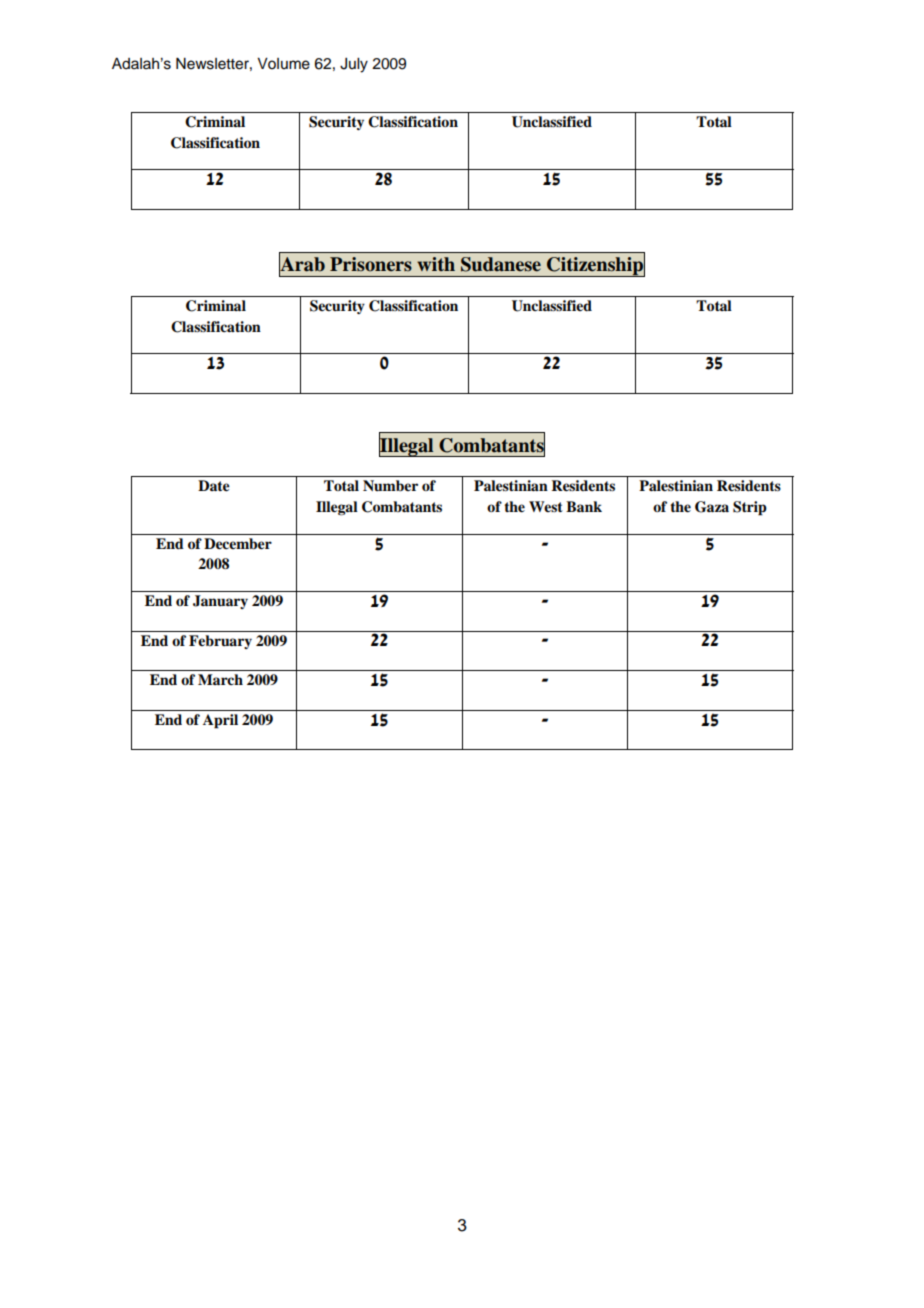 The image size is (924, 1308). Describe the element at coordinates (595, 266) in the document. I see `Citizenship` at that location.
